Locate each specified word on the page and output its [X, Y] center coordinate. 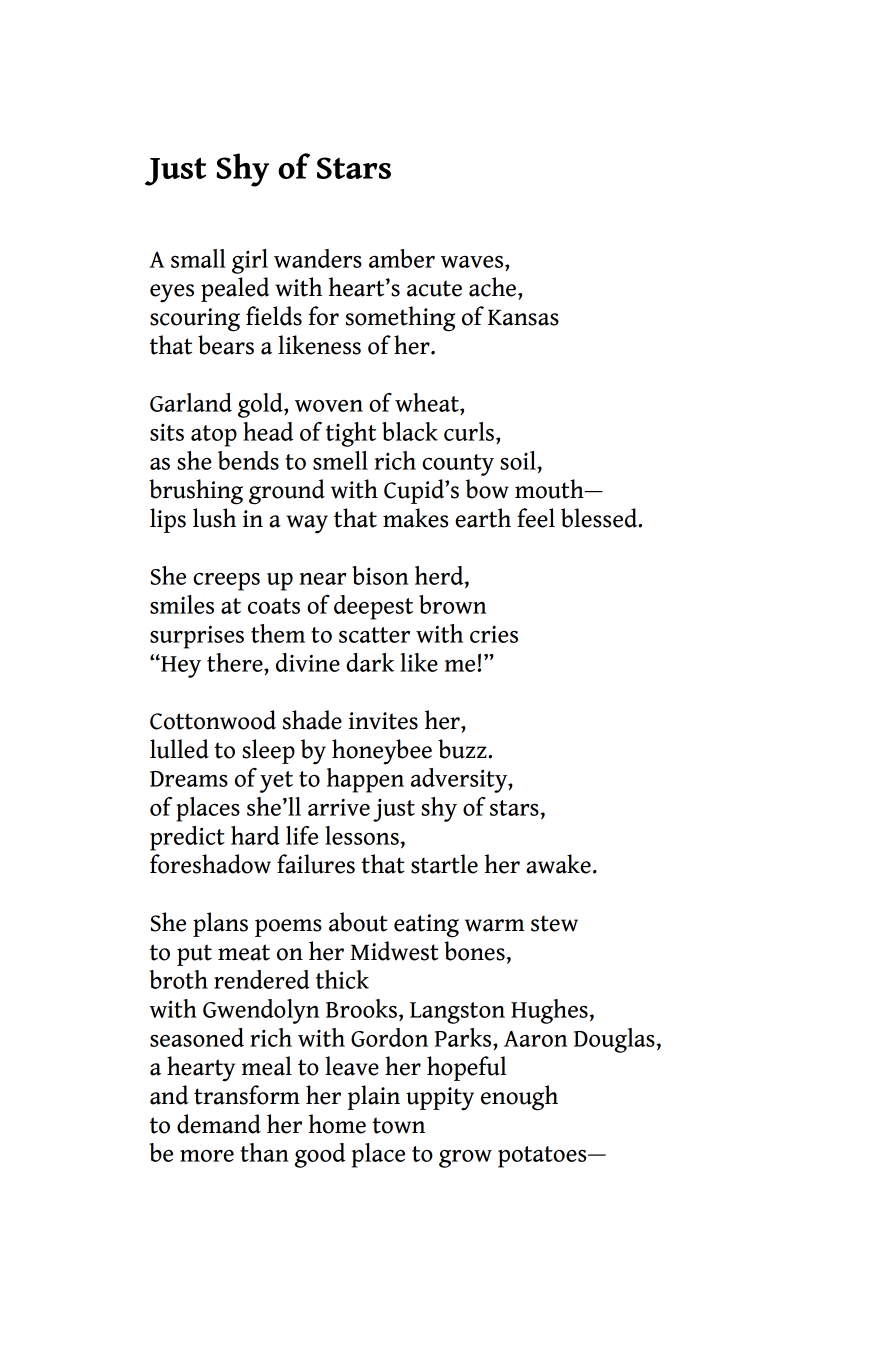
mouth [550, 489]
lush [214, 518]
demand [219, 1124]
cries [494, 634]
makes [415, 518]
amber [402, 258]
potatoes [543, 1157]
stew [554, 923]
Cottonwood [213, 720]
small [198, 258]
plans [220, 924]
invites [383, 721]
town [398, 1125]
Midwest [394, 951]
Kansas [523, 317]
